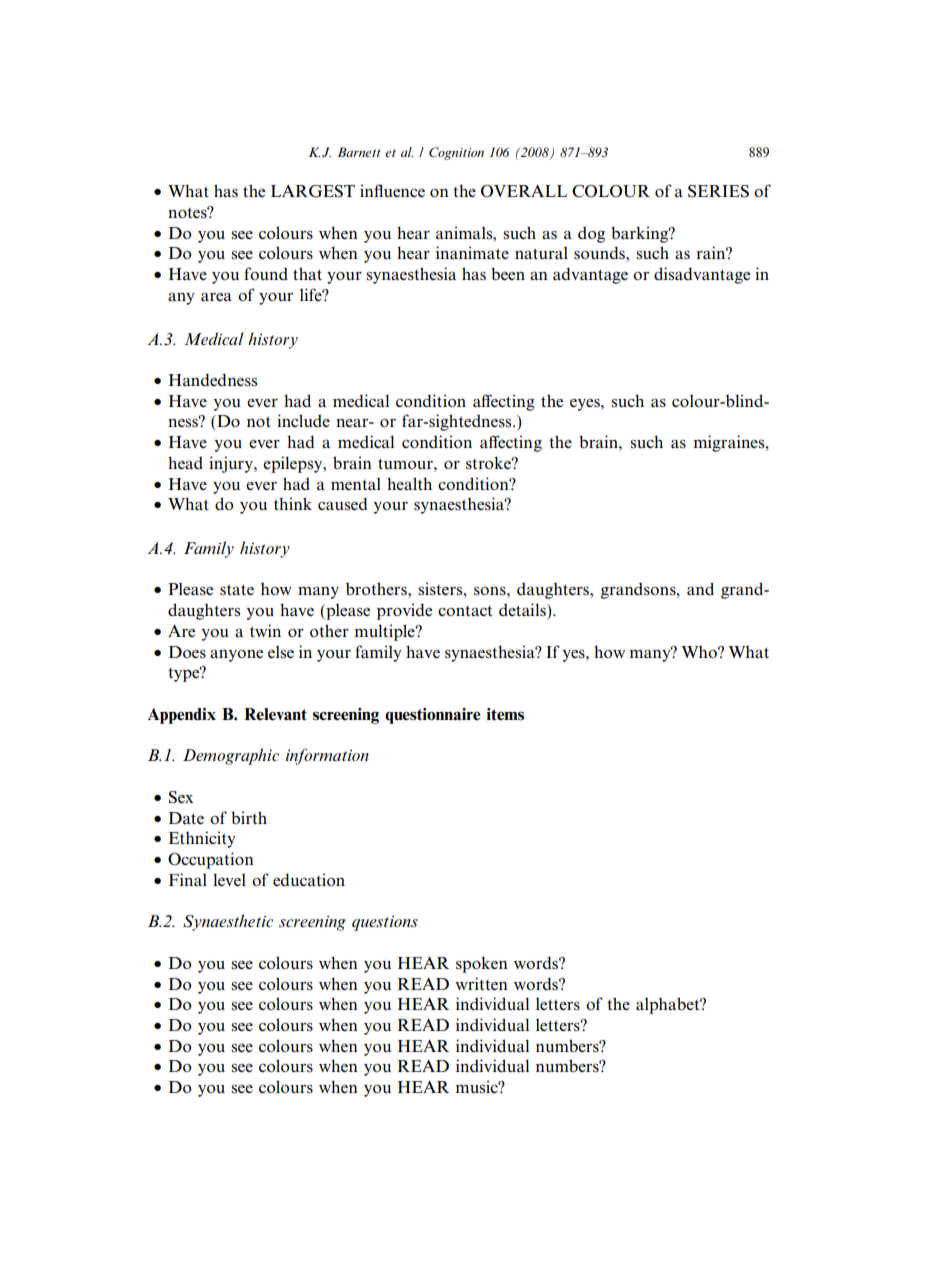 This screenshot has height=1288, width=944. What do you see at coordinates (456, 153) in the screenshot?
I see `Cognition` at bounding box center [456, 153].
